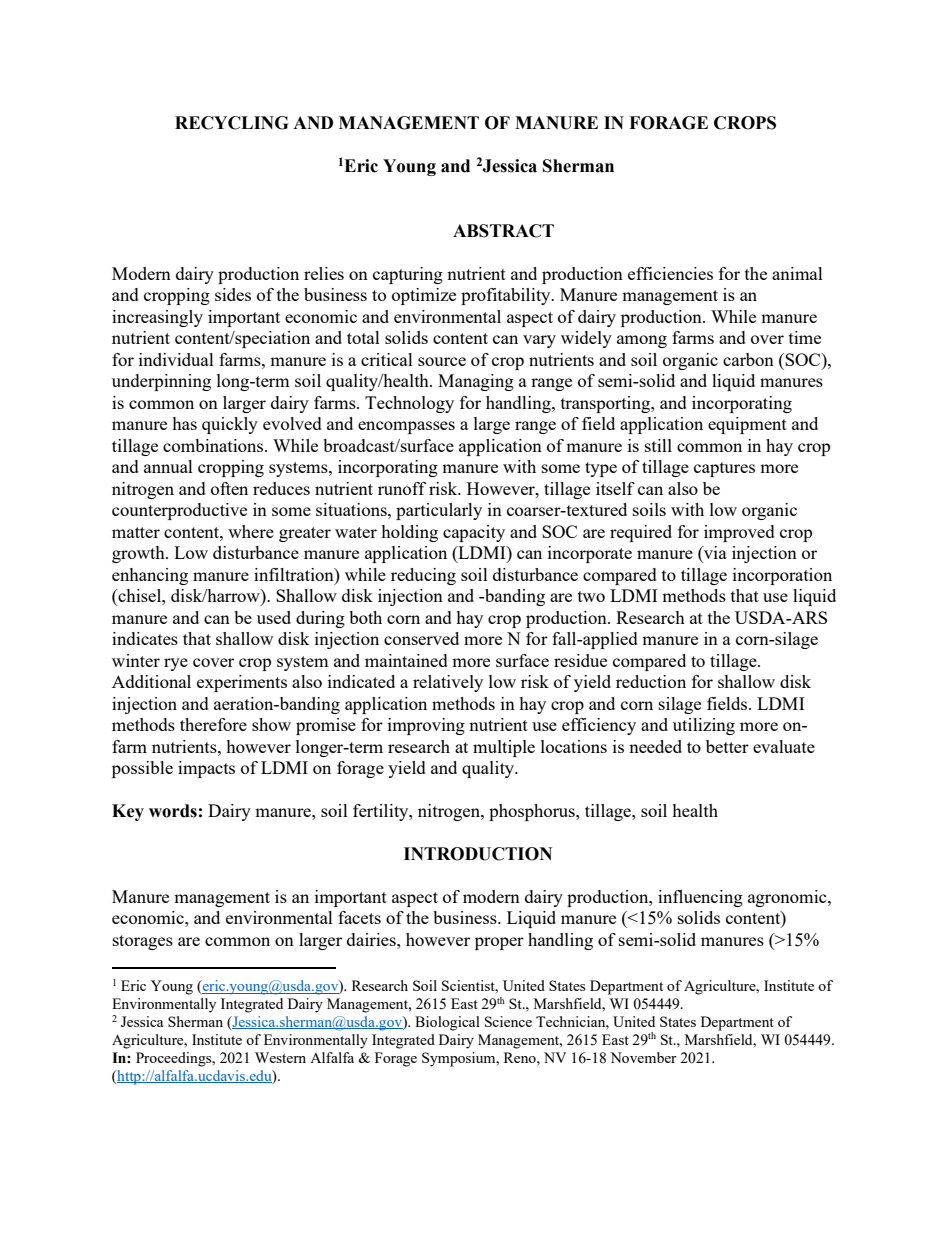 Image resolution: width=952 pixels, height=1233 pixels. I want to click on ABSTRACT, so click(503, 231).
